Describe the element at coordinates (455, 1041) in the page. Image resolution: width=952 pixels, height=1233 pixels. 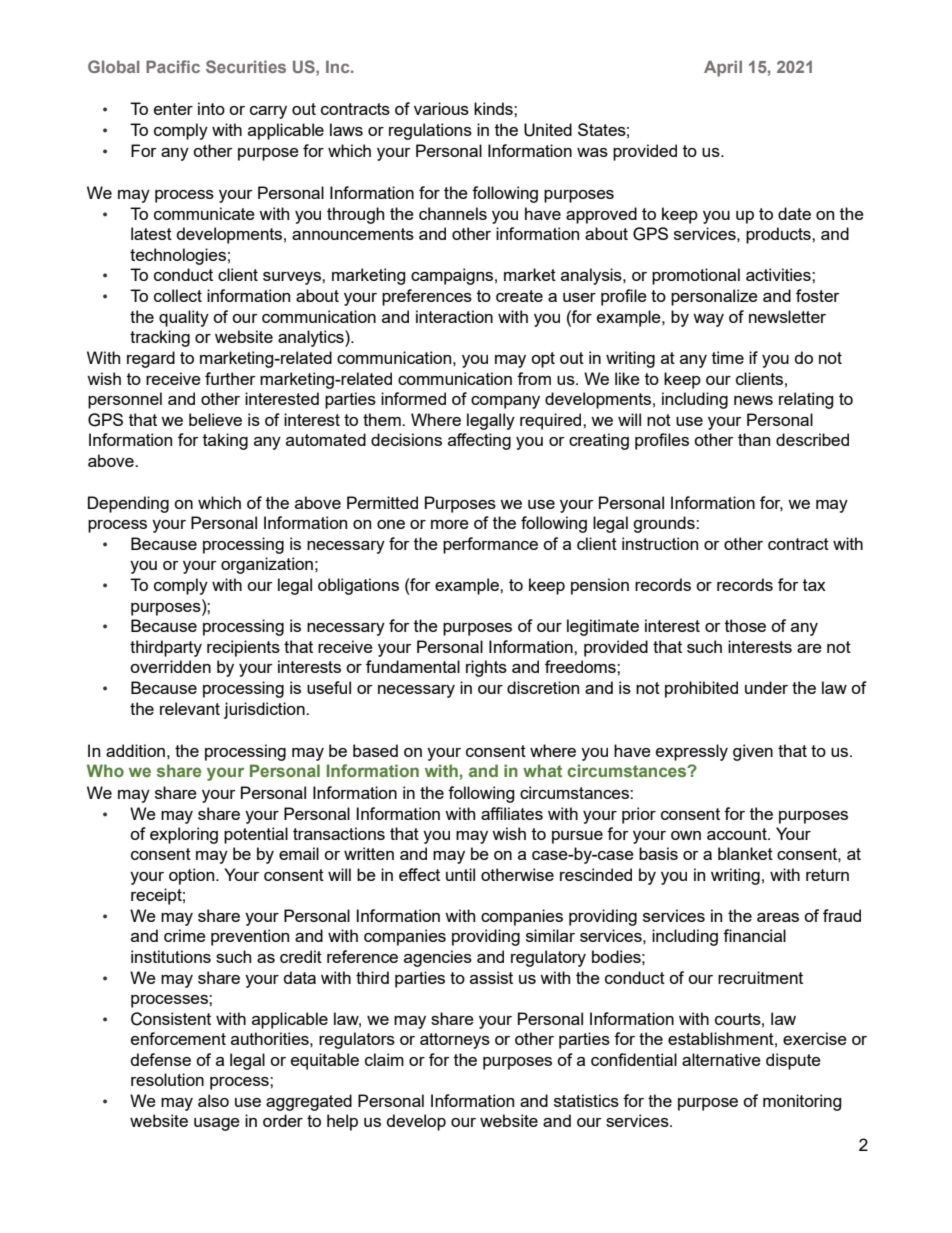
I see `attorneys` at that location.
